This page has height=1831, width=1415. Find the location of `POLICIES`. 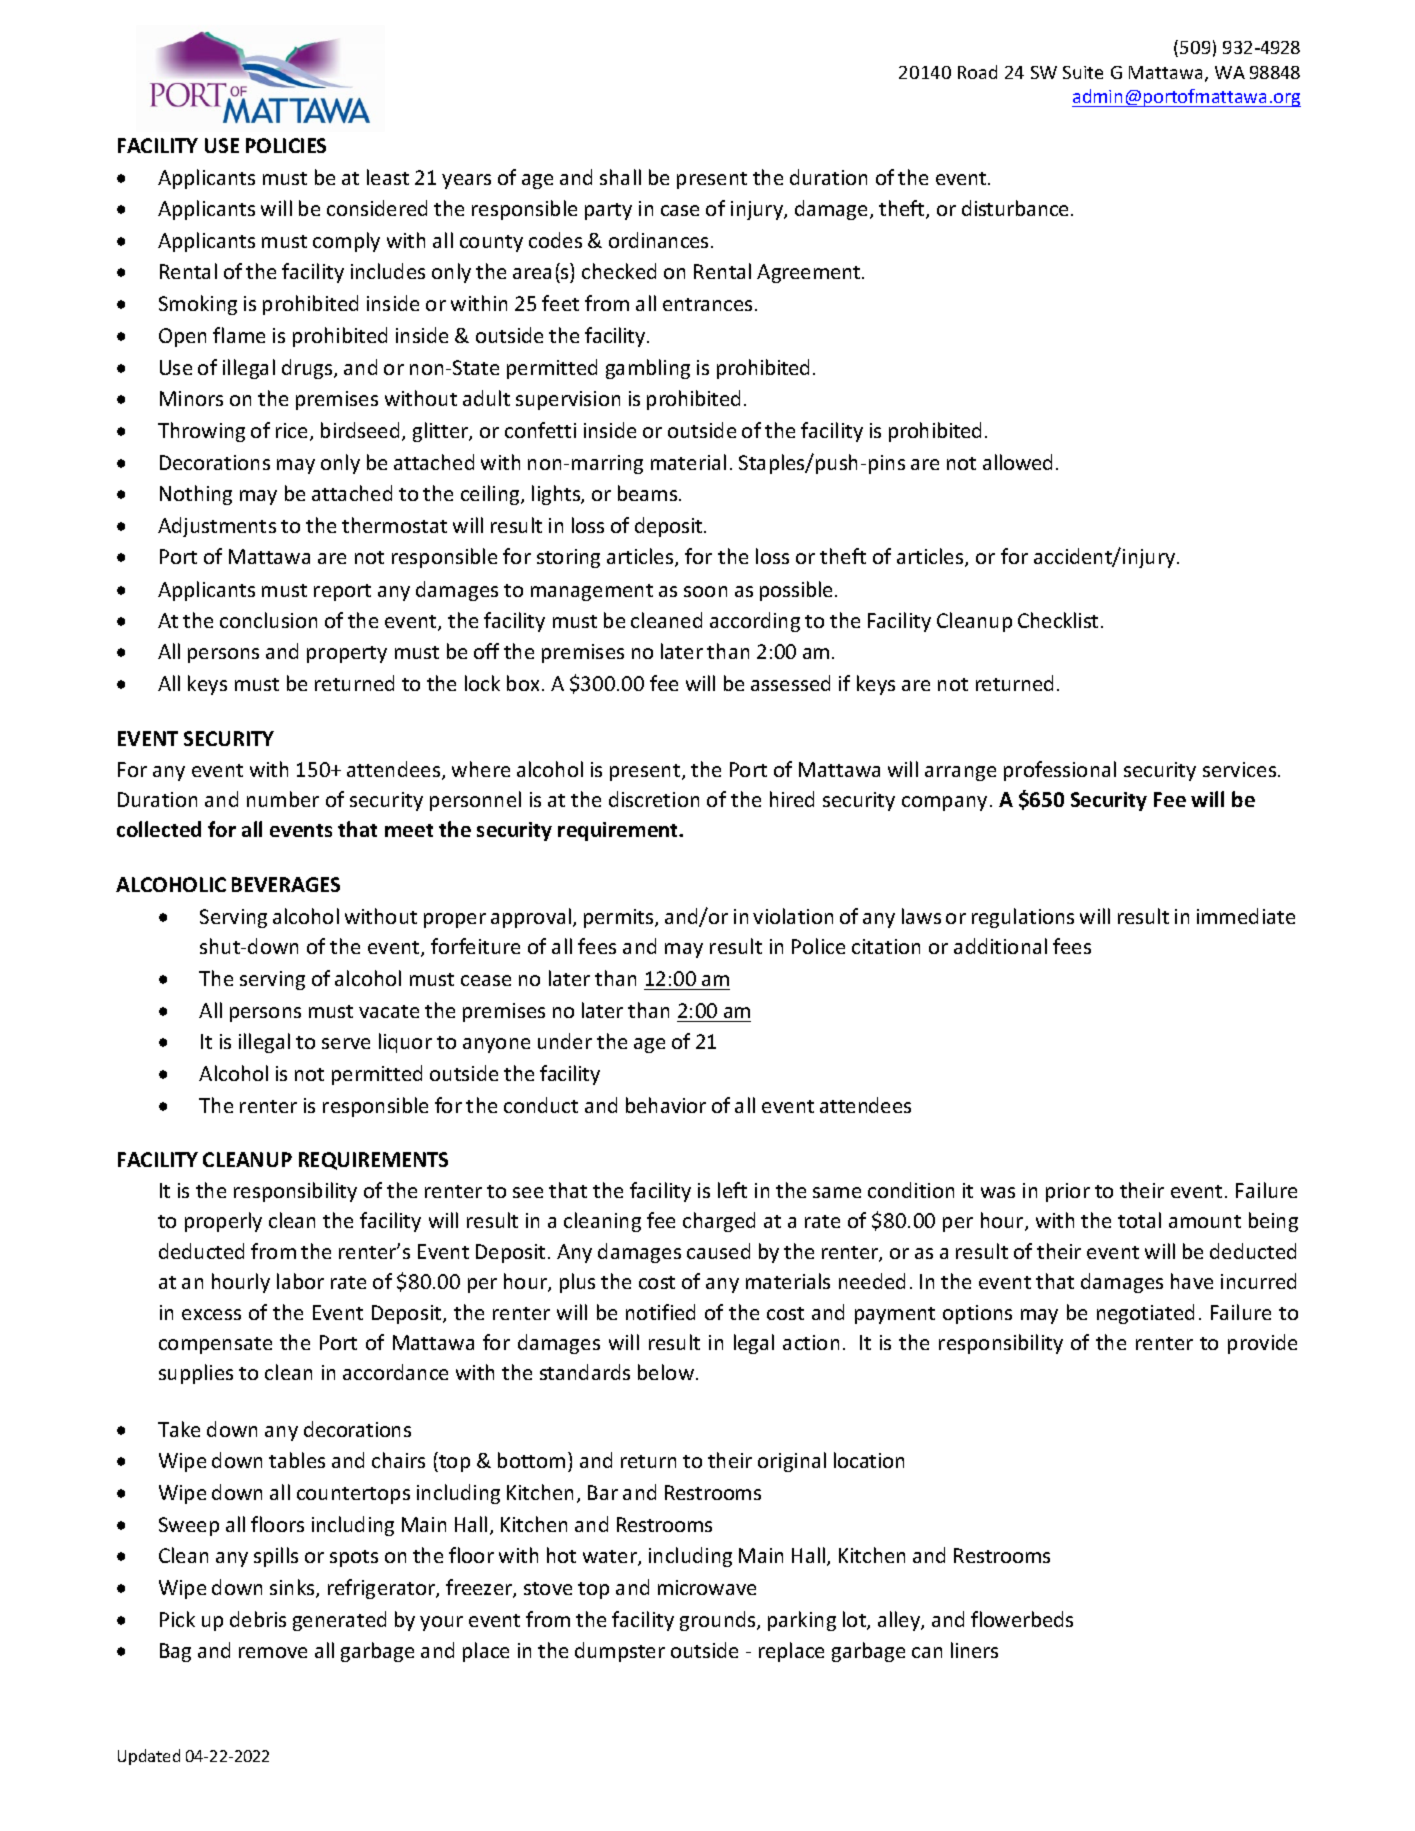

POLICIES is located at coordinates (286, 145).
